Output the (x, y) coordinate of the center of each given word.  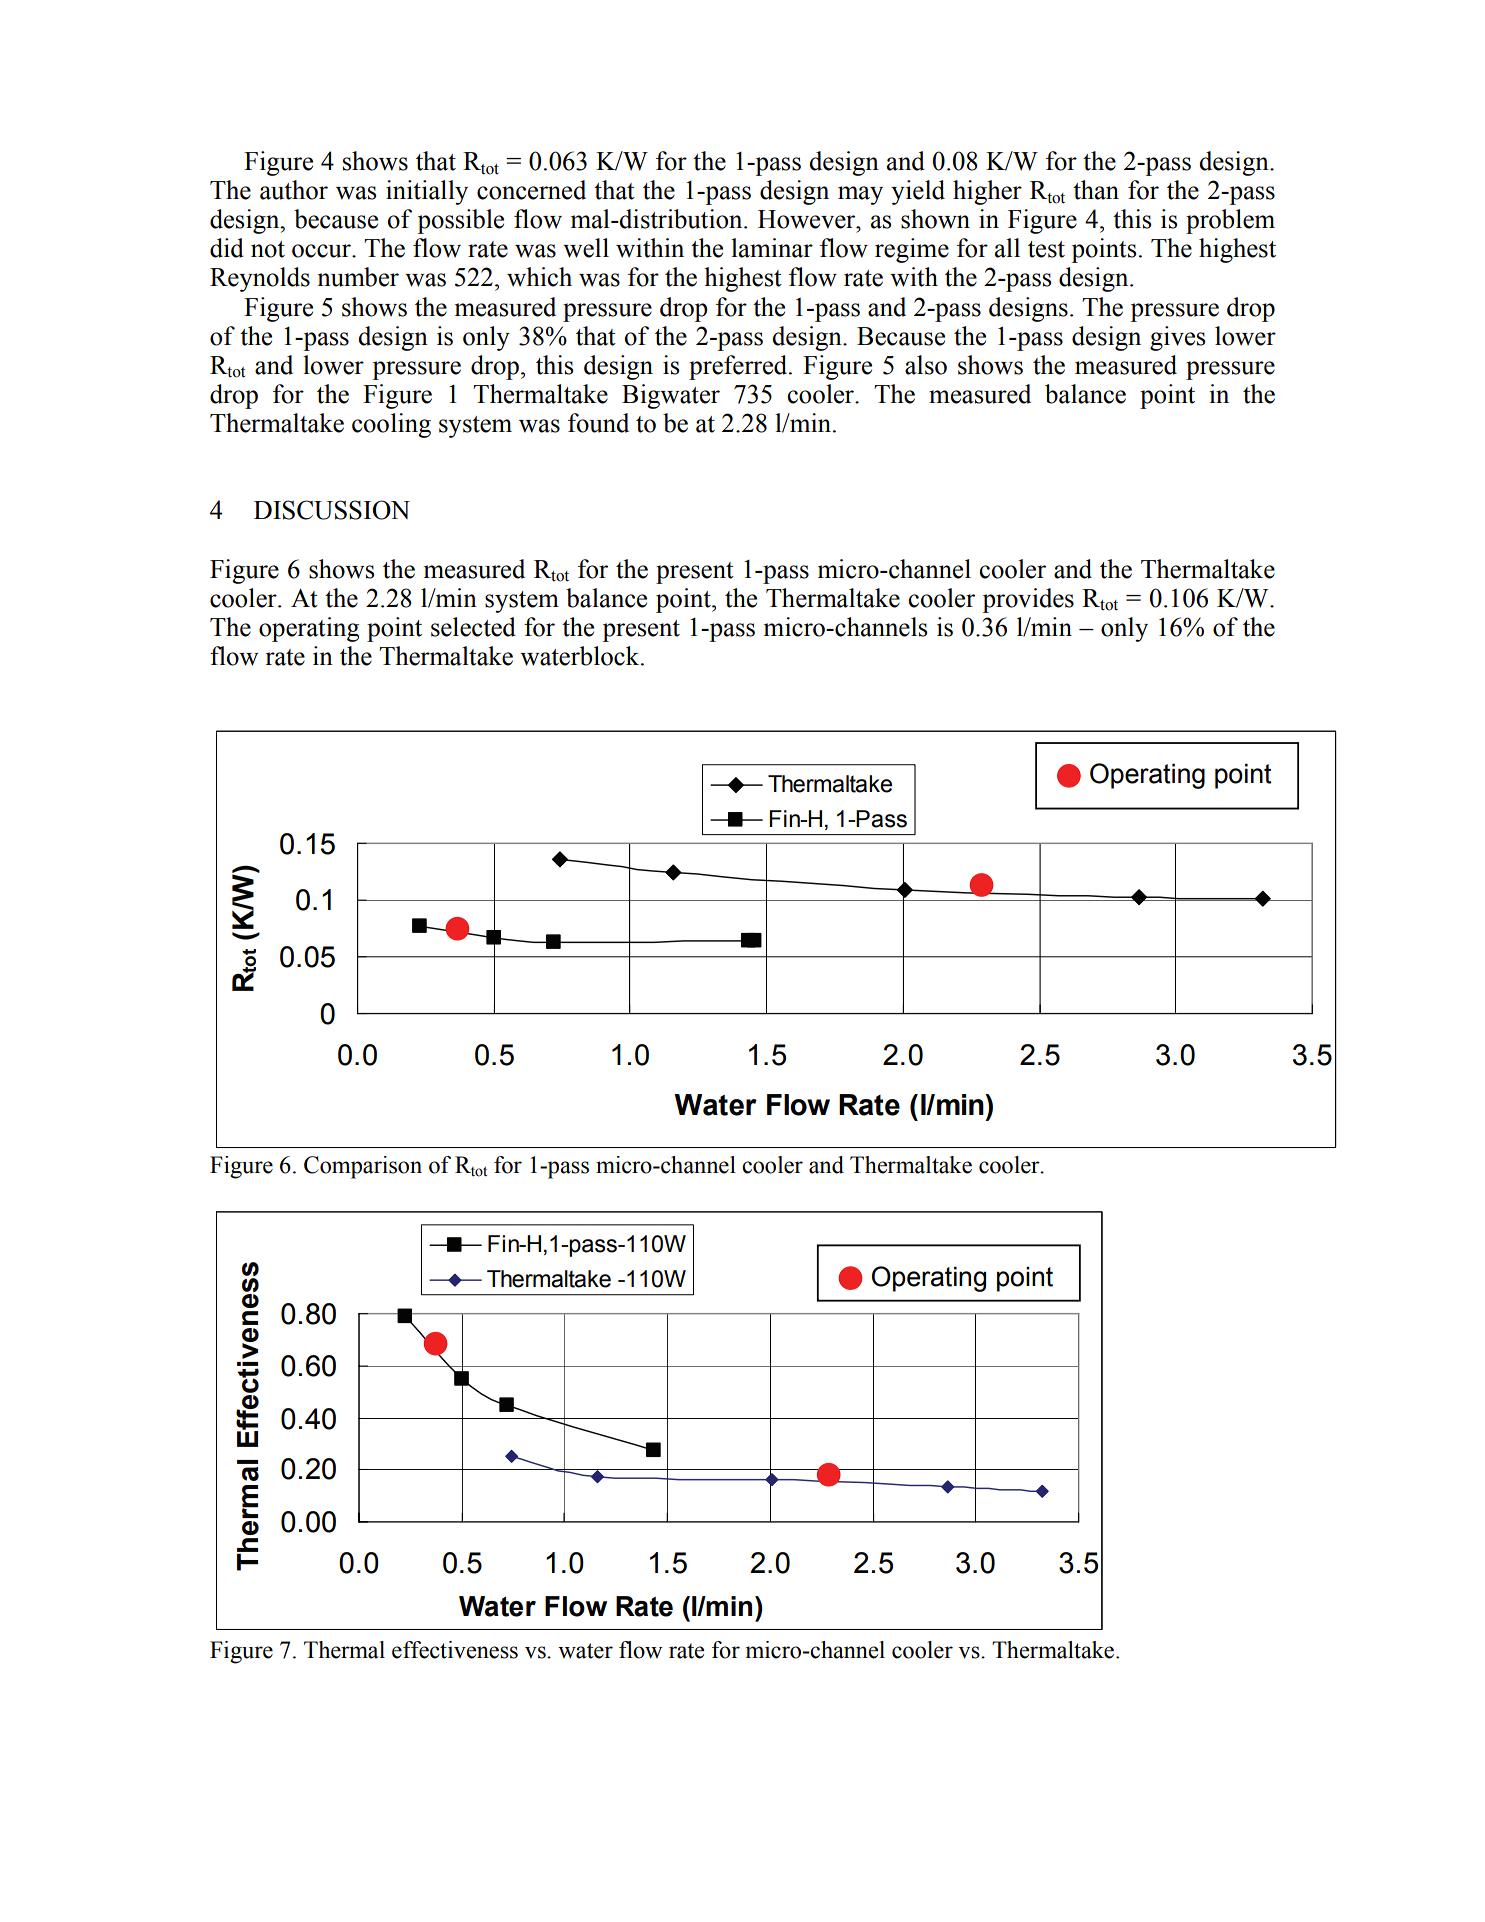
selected (473, 627)
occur (322, 251)
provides (1028, 600)
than (1096, 190)
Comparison (363, 1167)
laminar (772, 248)
